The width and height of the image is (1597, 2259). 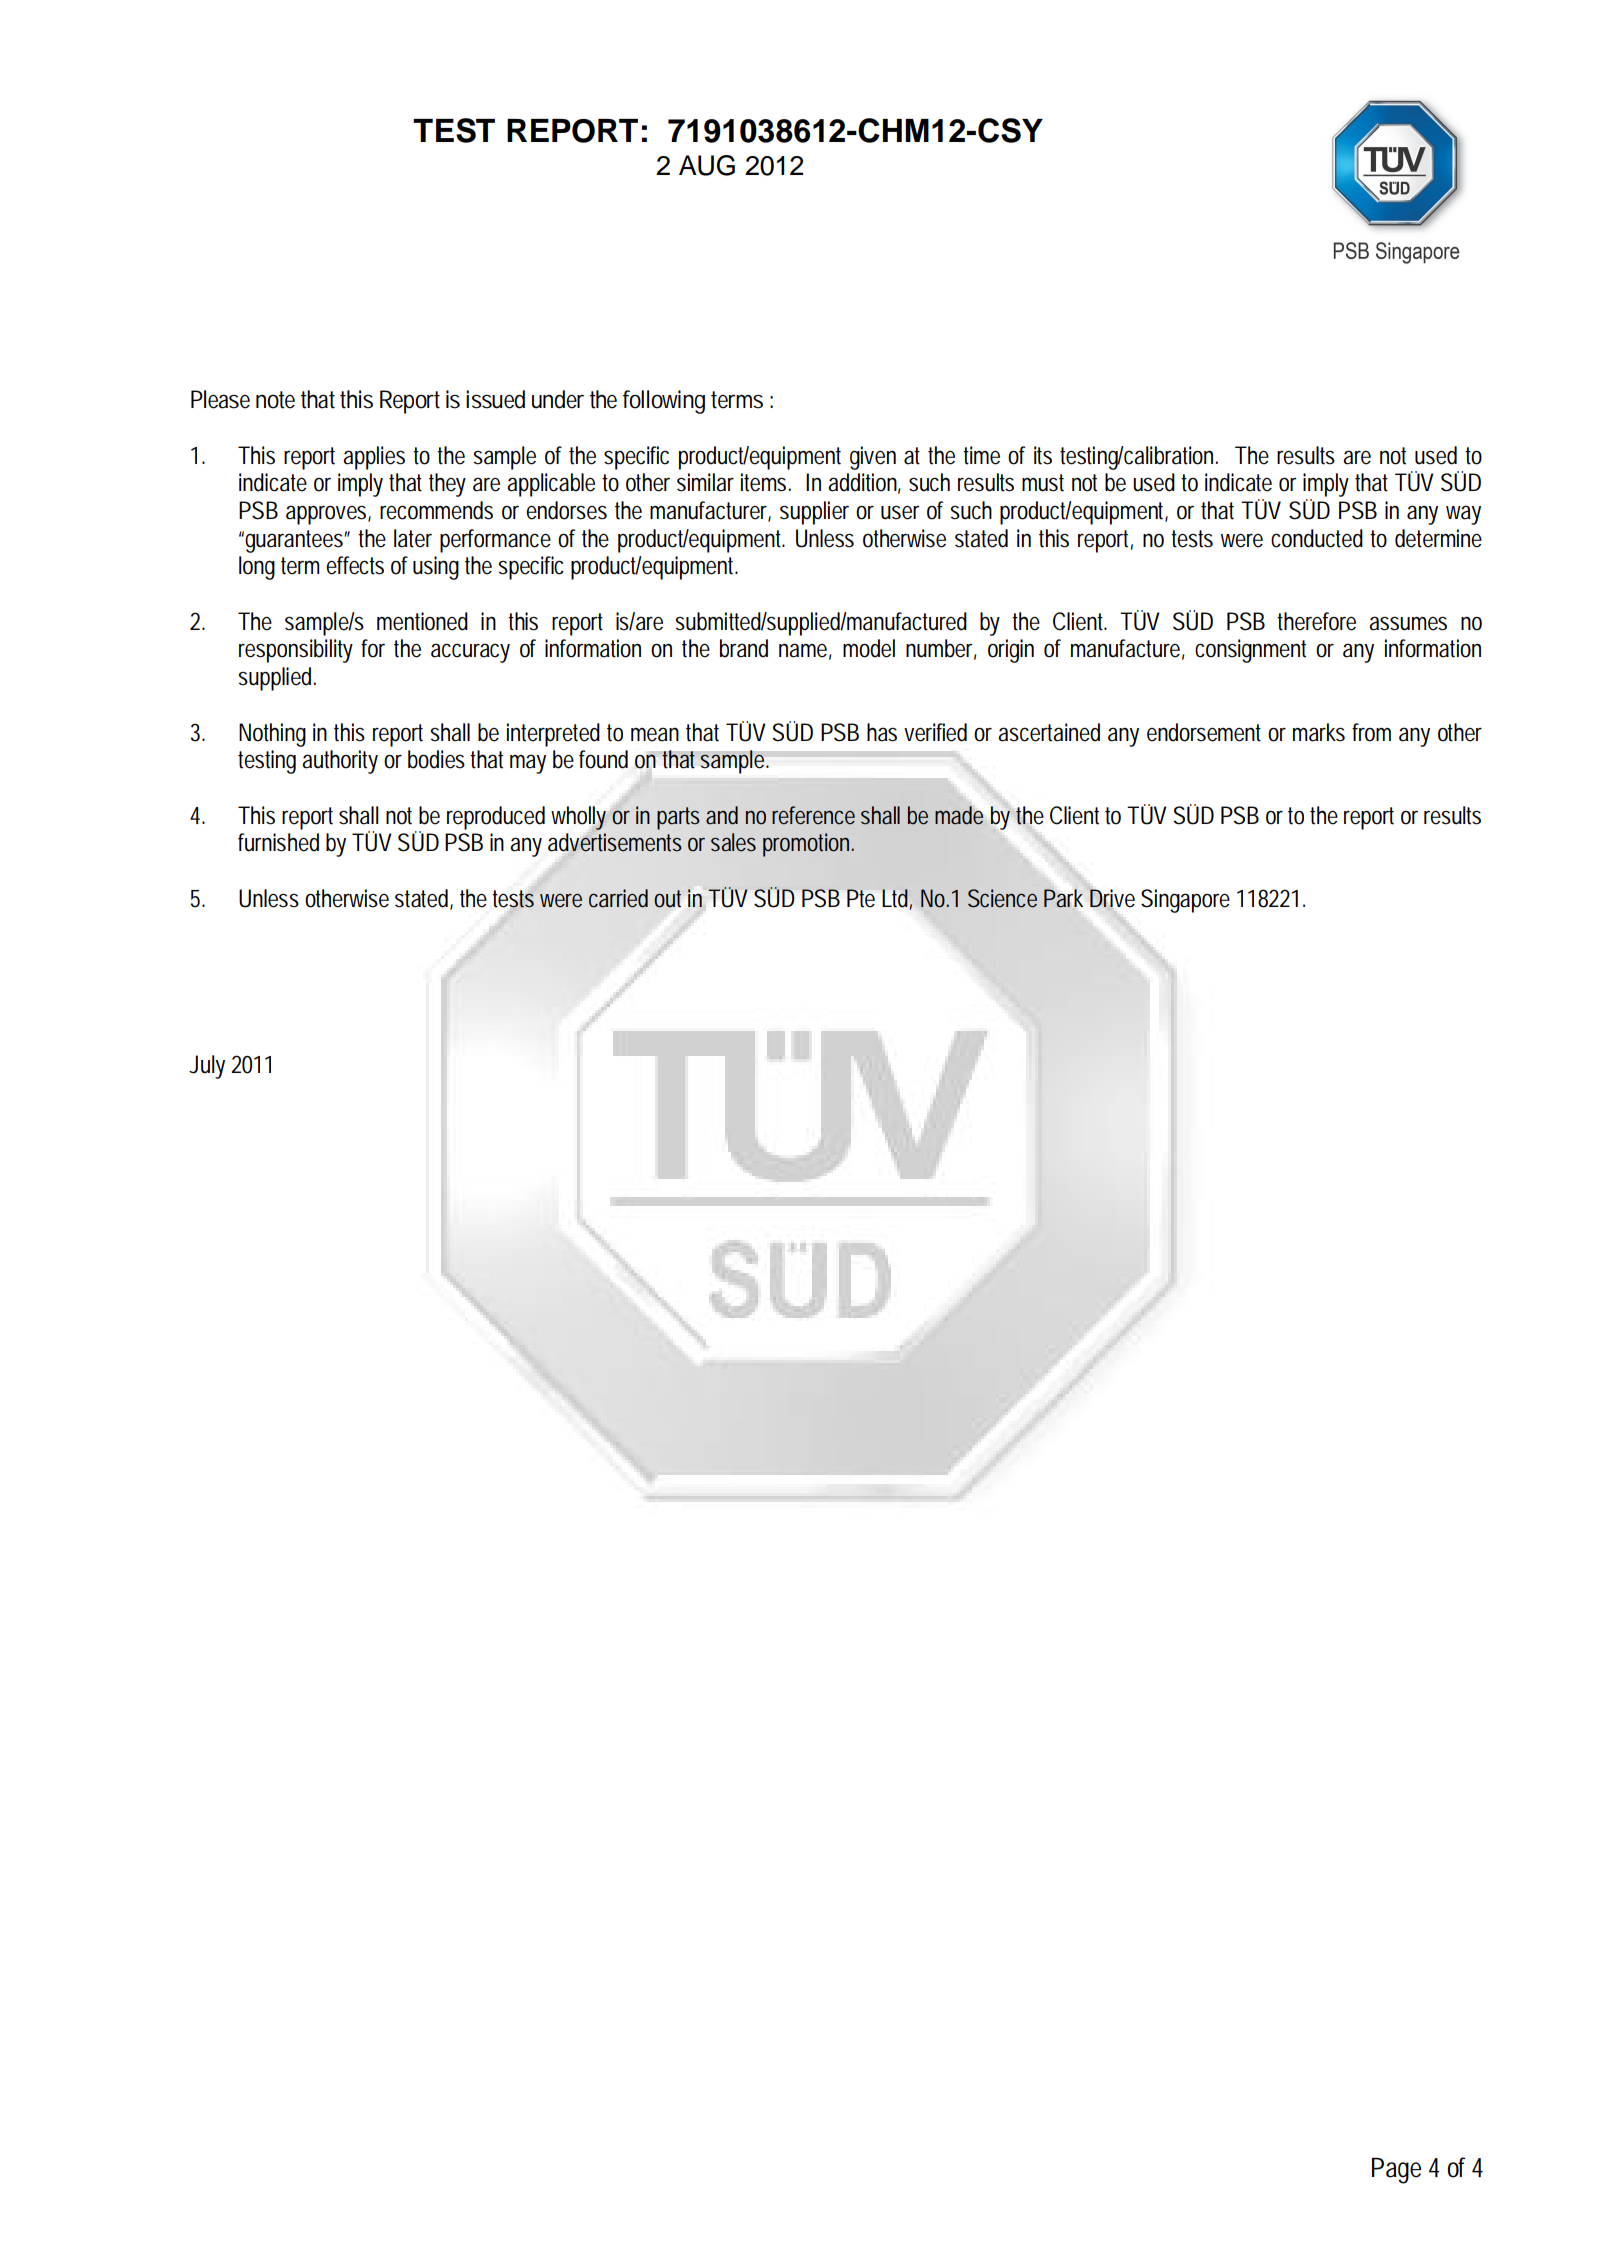 I want to click on July, so click(x=207, y=1067).
